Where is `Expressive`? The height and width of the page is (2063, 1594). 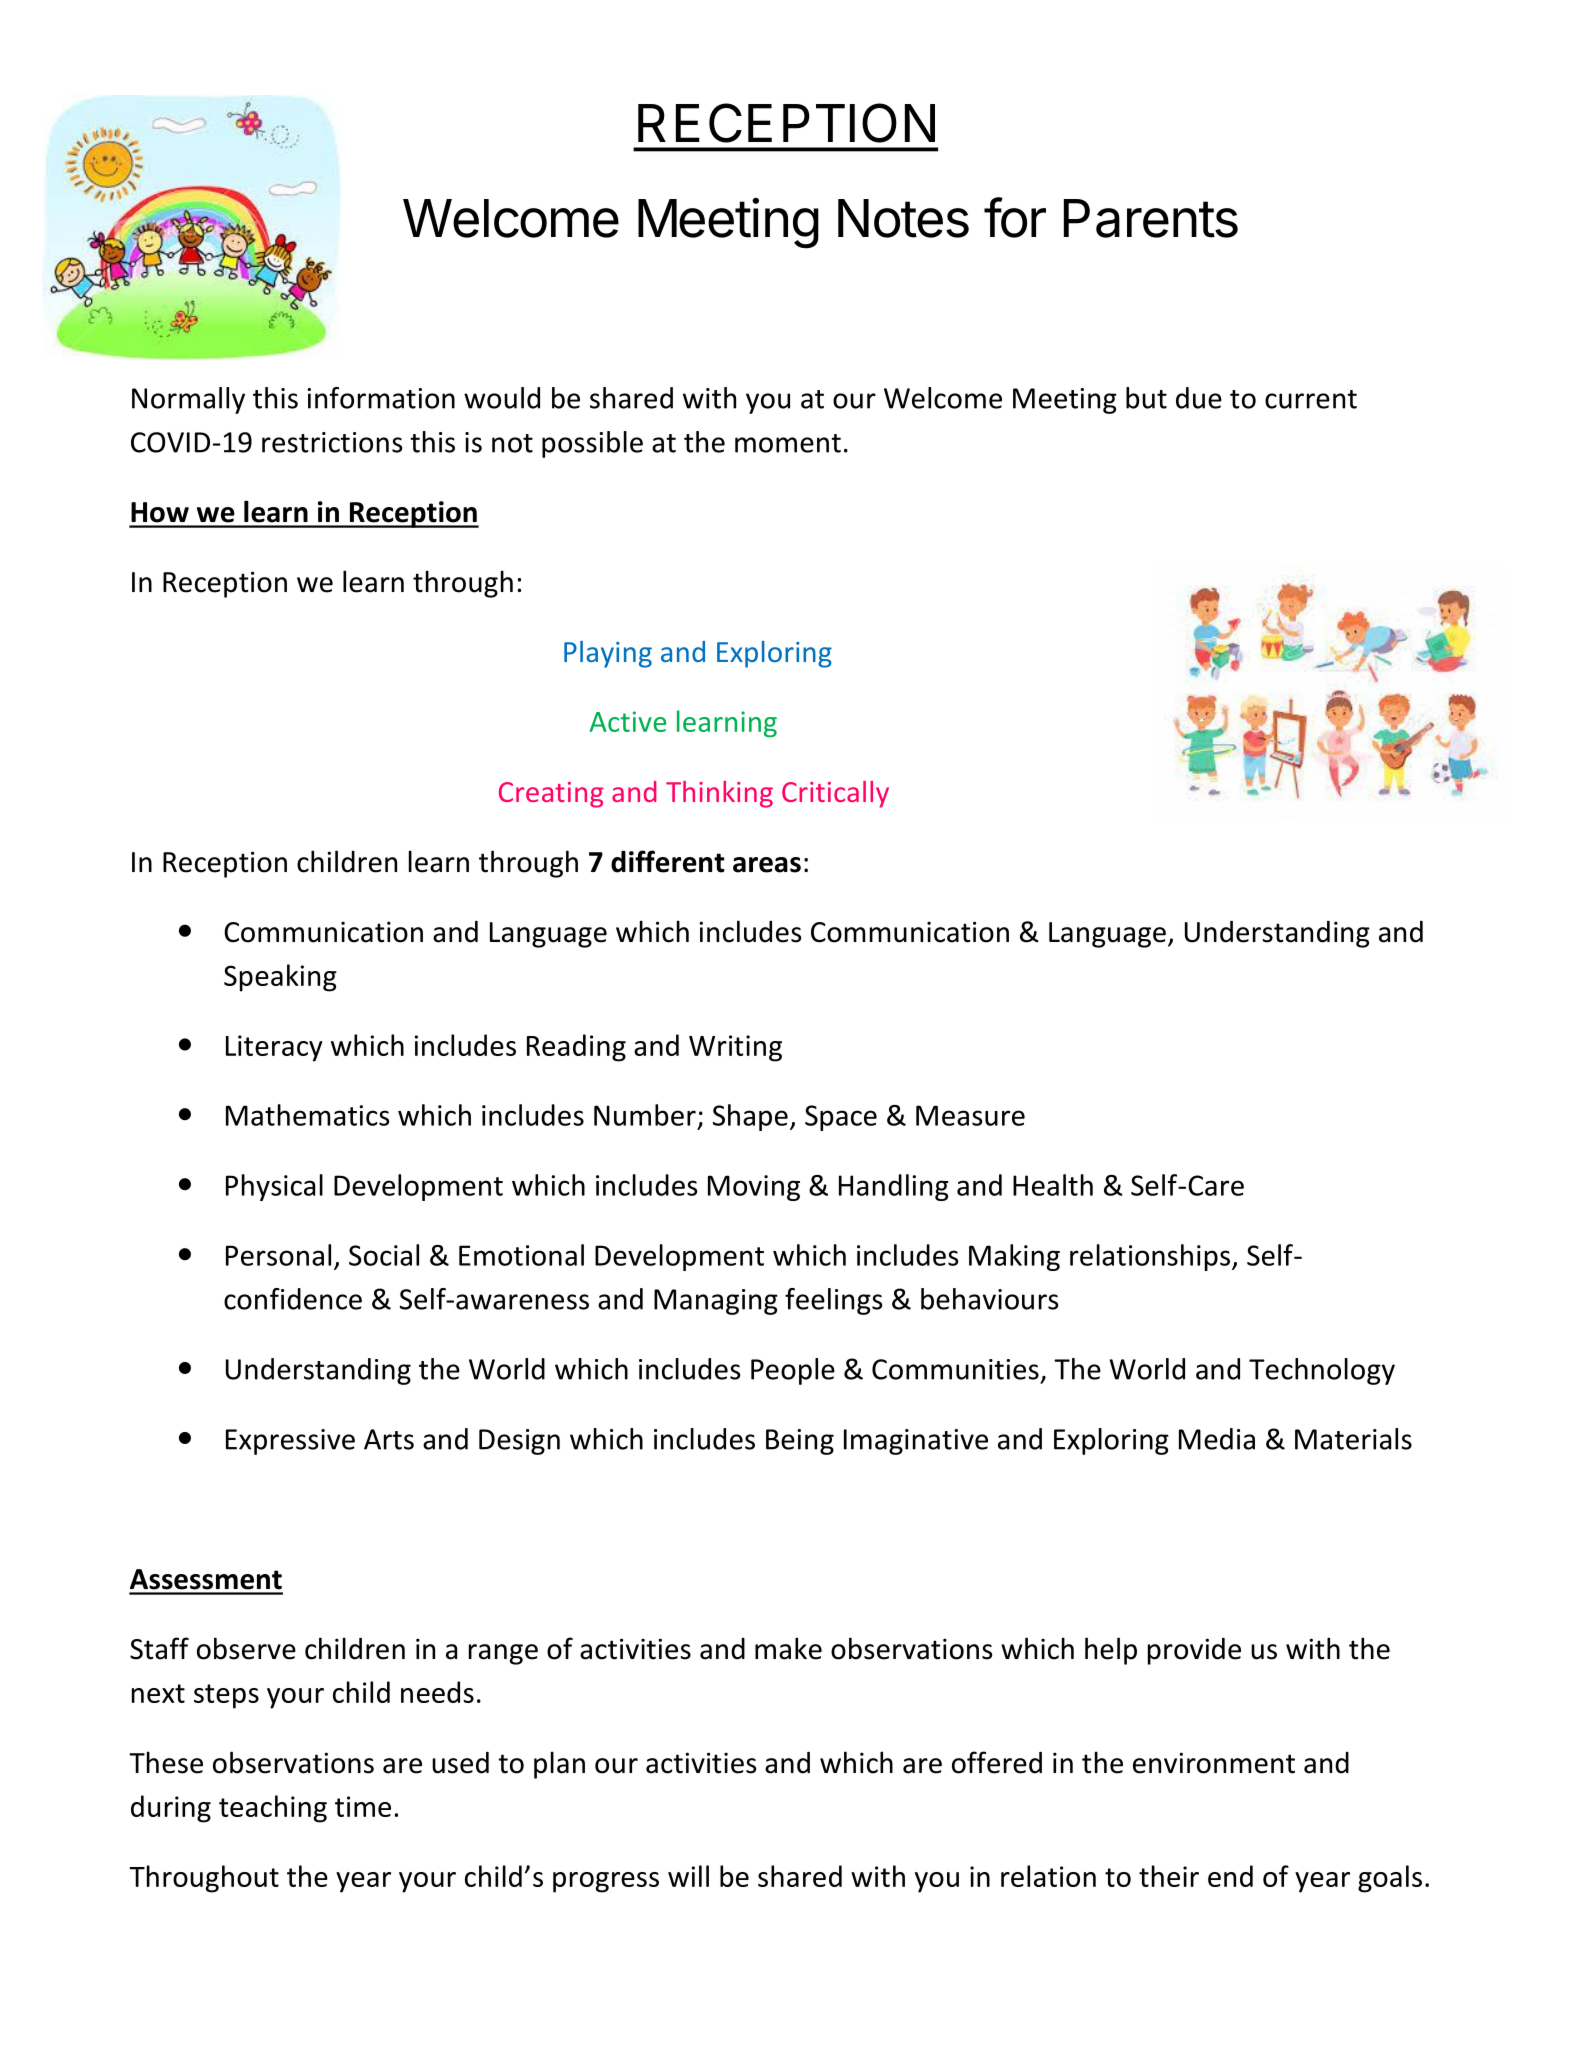
Expressive is located at coordinates (290, 1442).
